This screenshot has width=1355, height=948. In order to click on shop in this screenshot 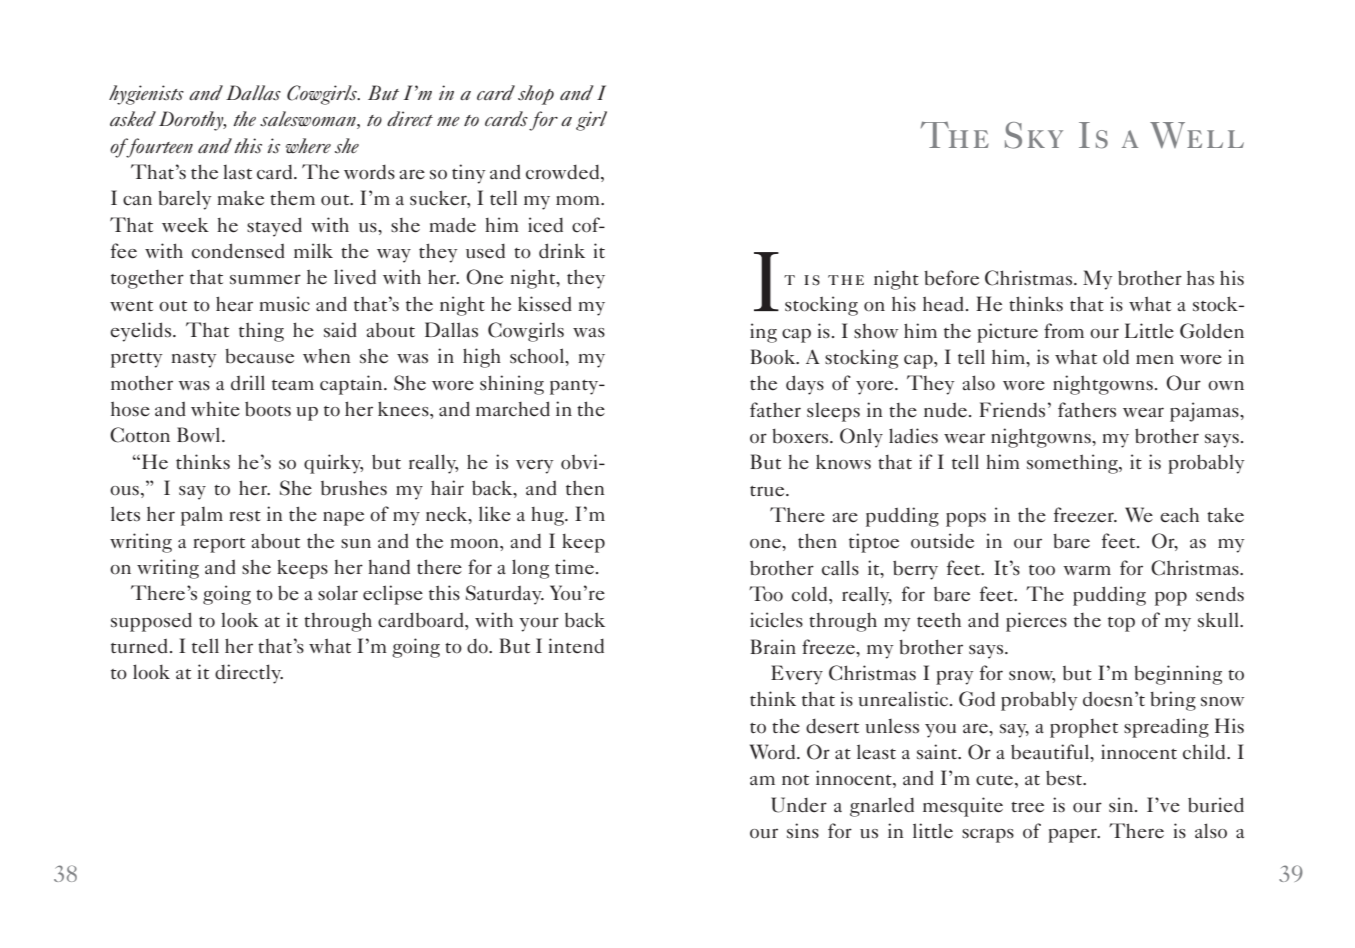, I will do `click(536, 95)`.
